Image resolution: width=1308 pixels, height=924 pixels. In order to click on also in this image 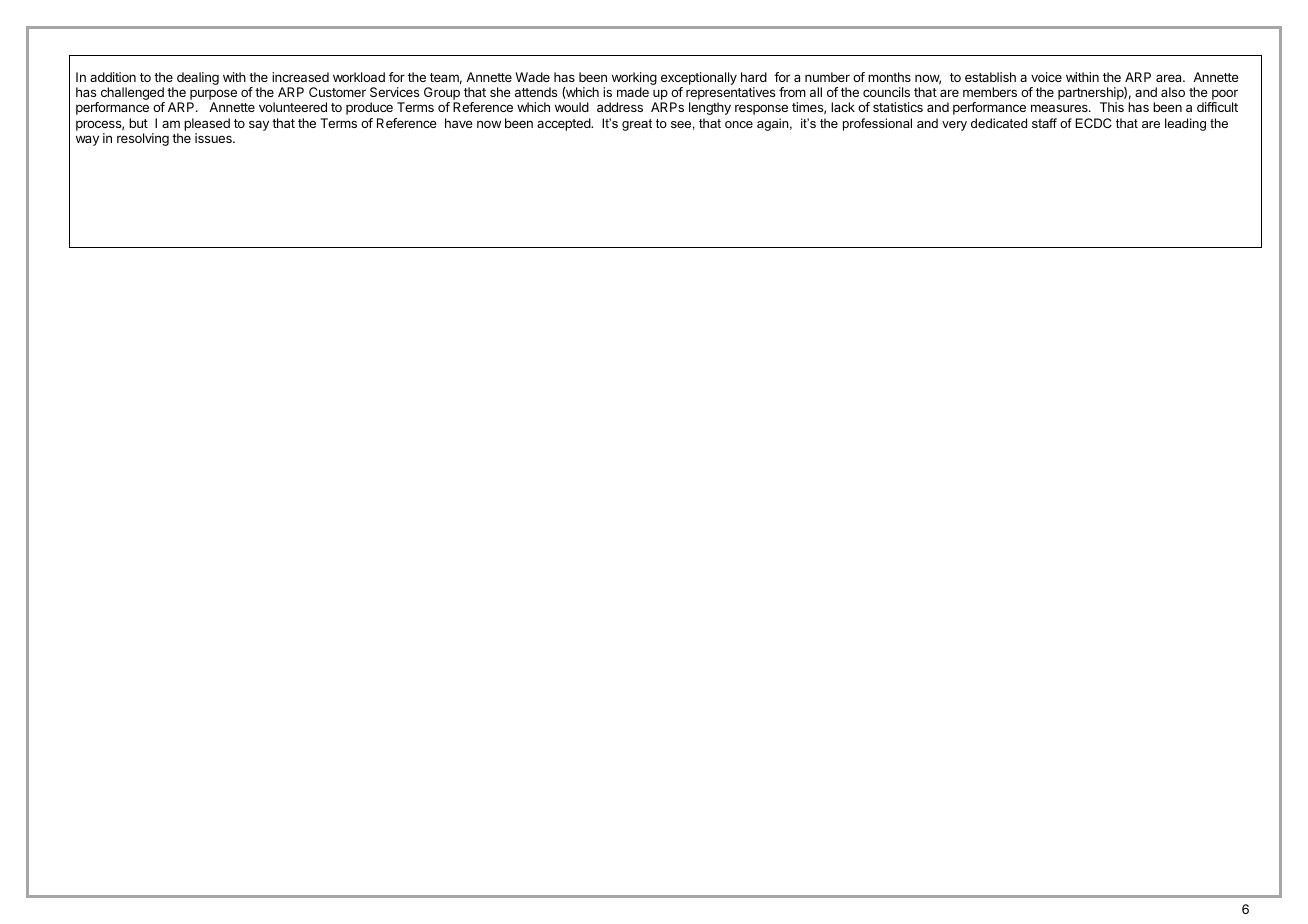, I will do `click(1173, 92)`.
